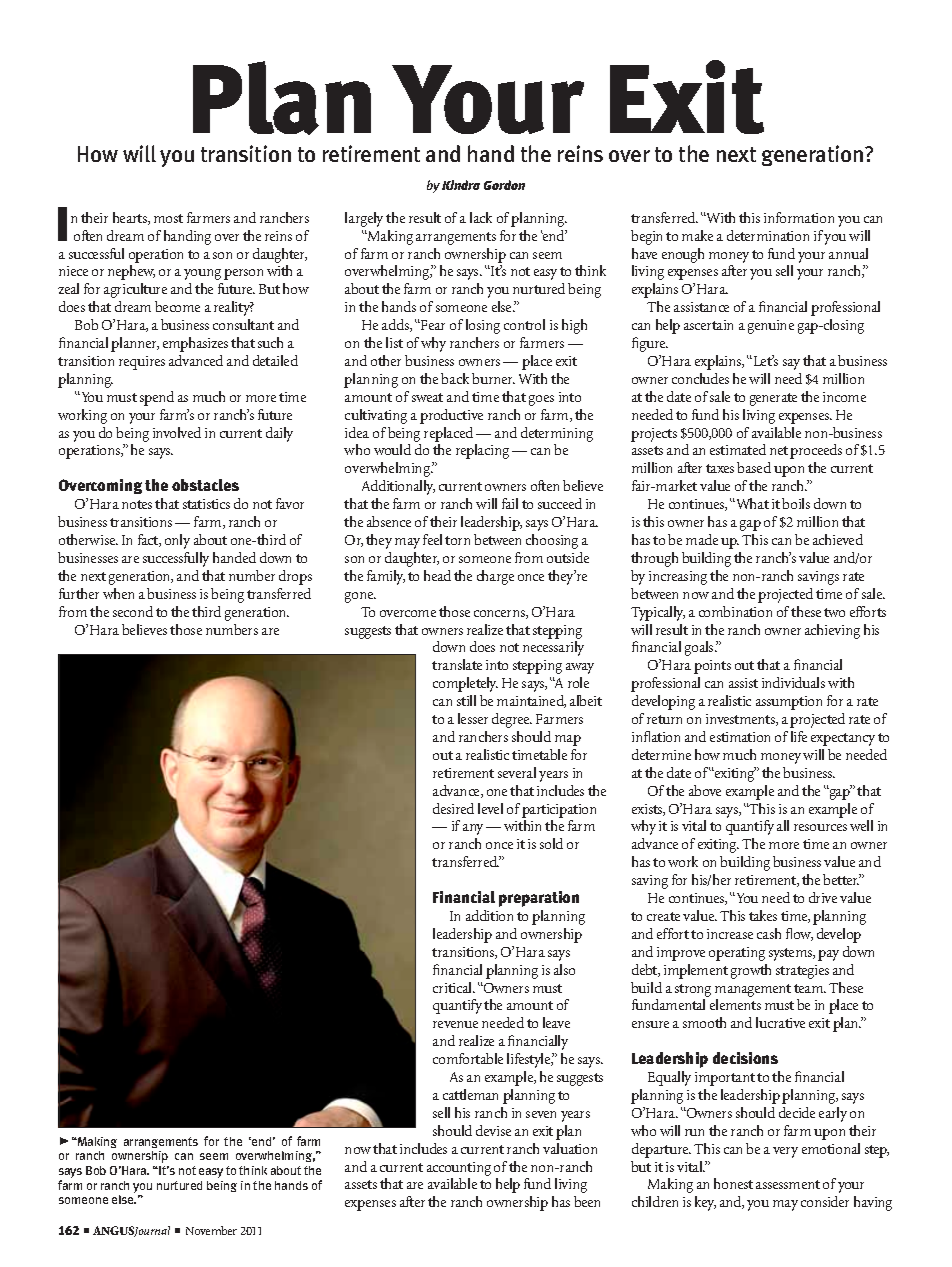 The image size is (952, 1267). Describe the element at coordinates (799, 217) in the image. I see `information` at that location.
